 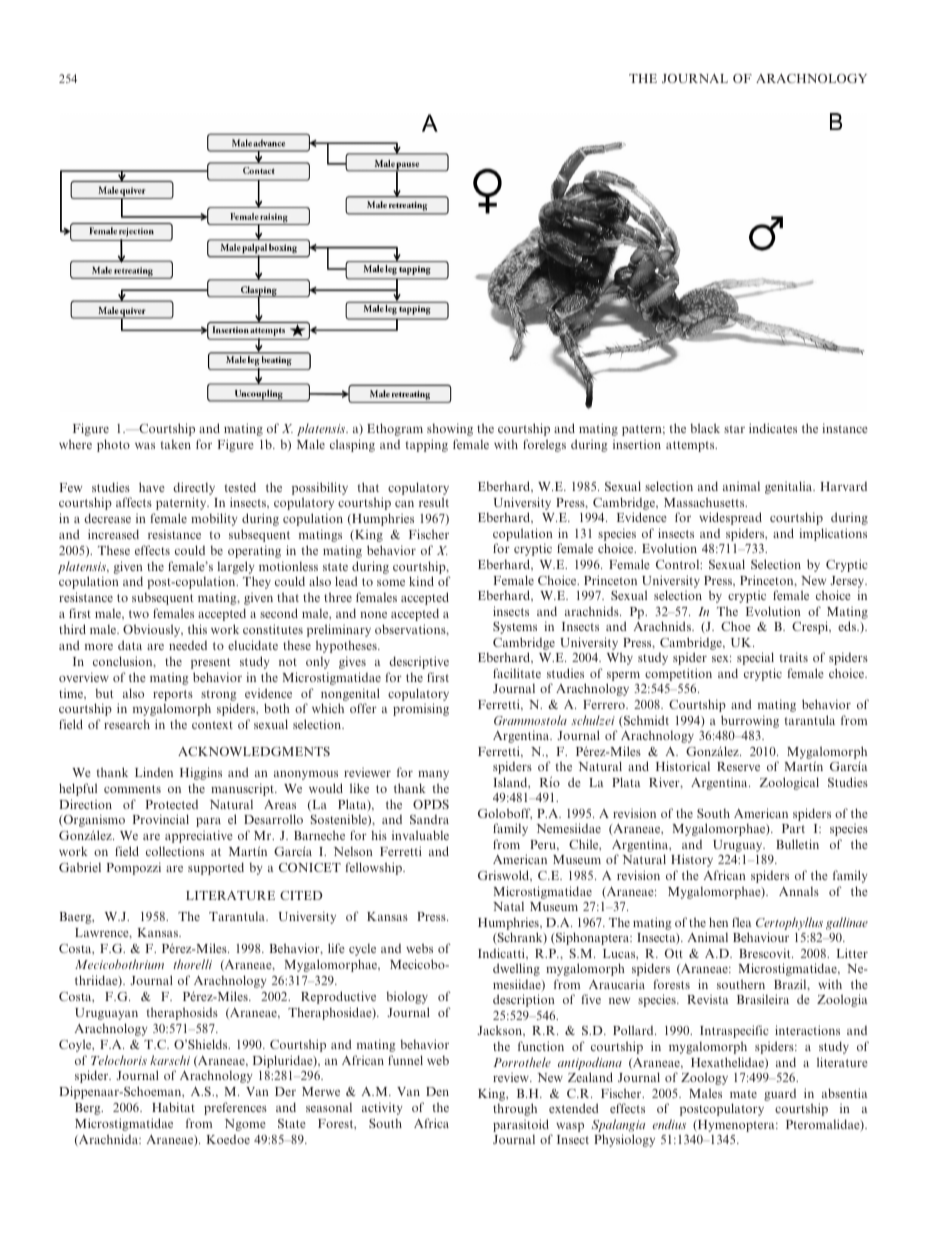 What do you see at coordinates (176, 444) in the document?
I see `taken` at bounding box center [176, 444].
